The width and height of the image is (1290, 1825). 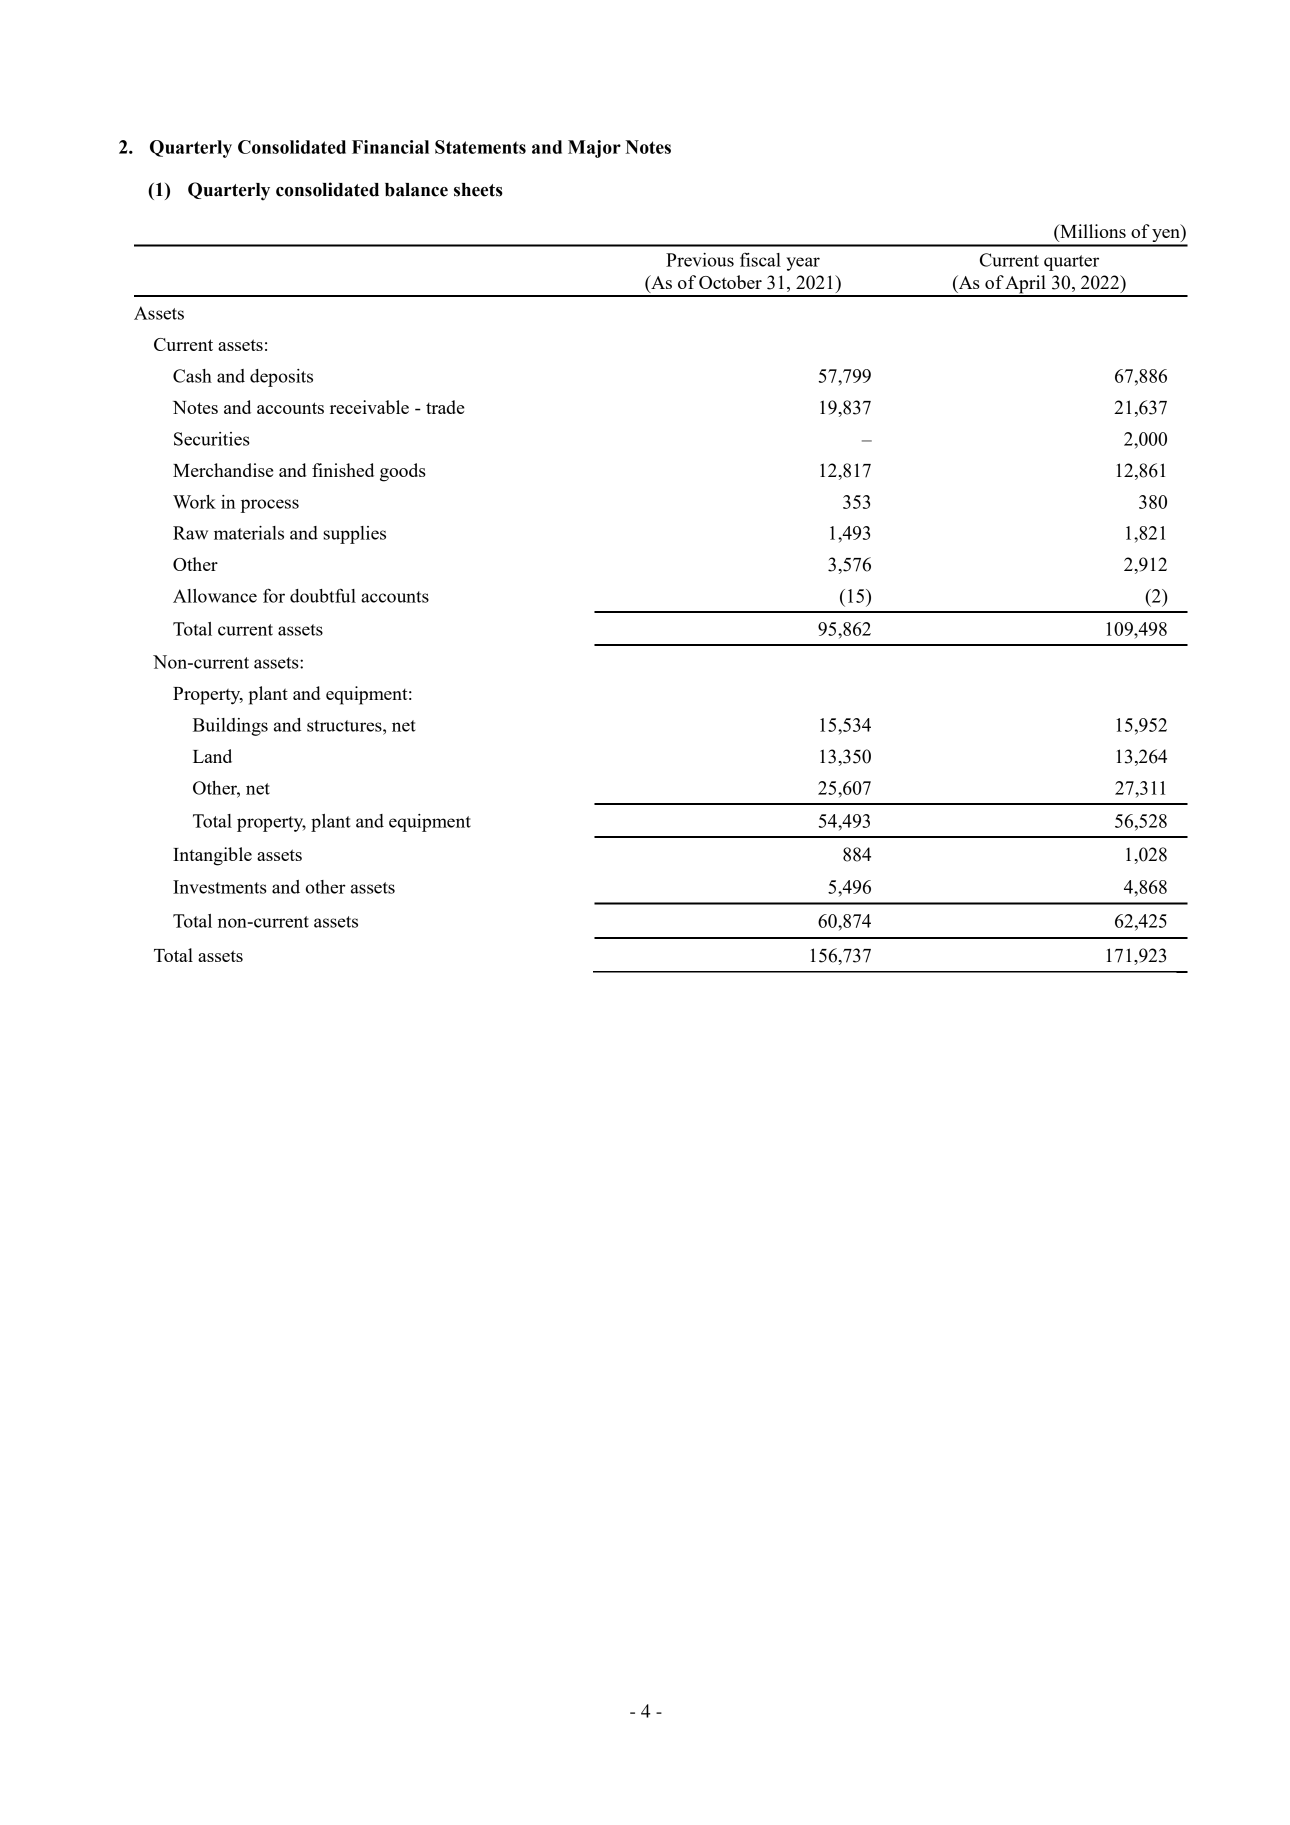 I want to click on October, so click(x=730, y=282).
